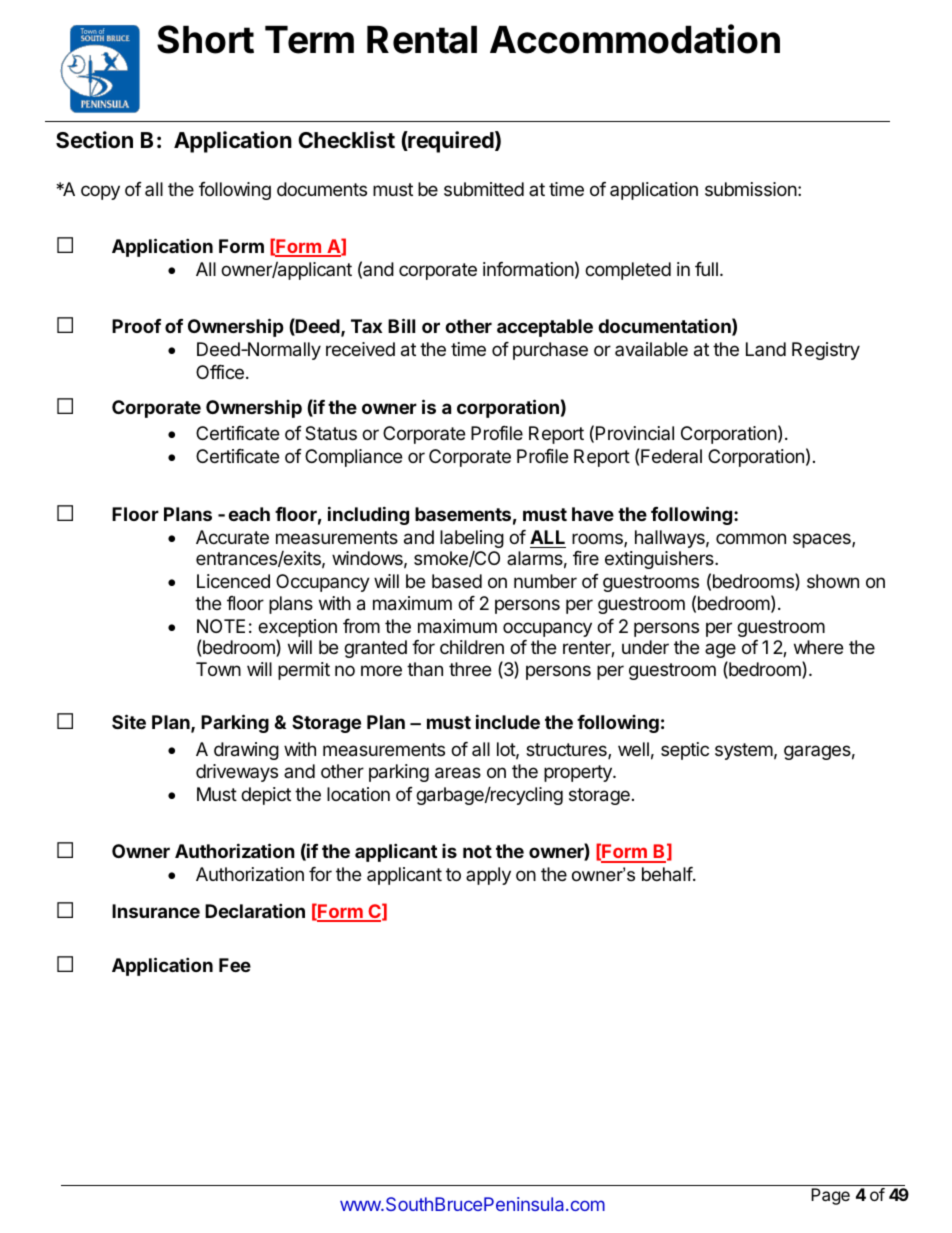 This screenshot has width=952, height=1233. I want to click on Page, so click(830, 1196).
